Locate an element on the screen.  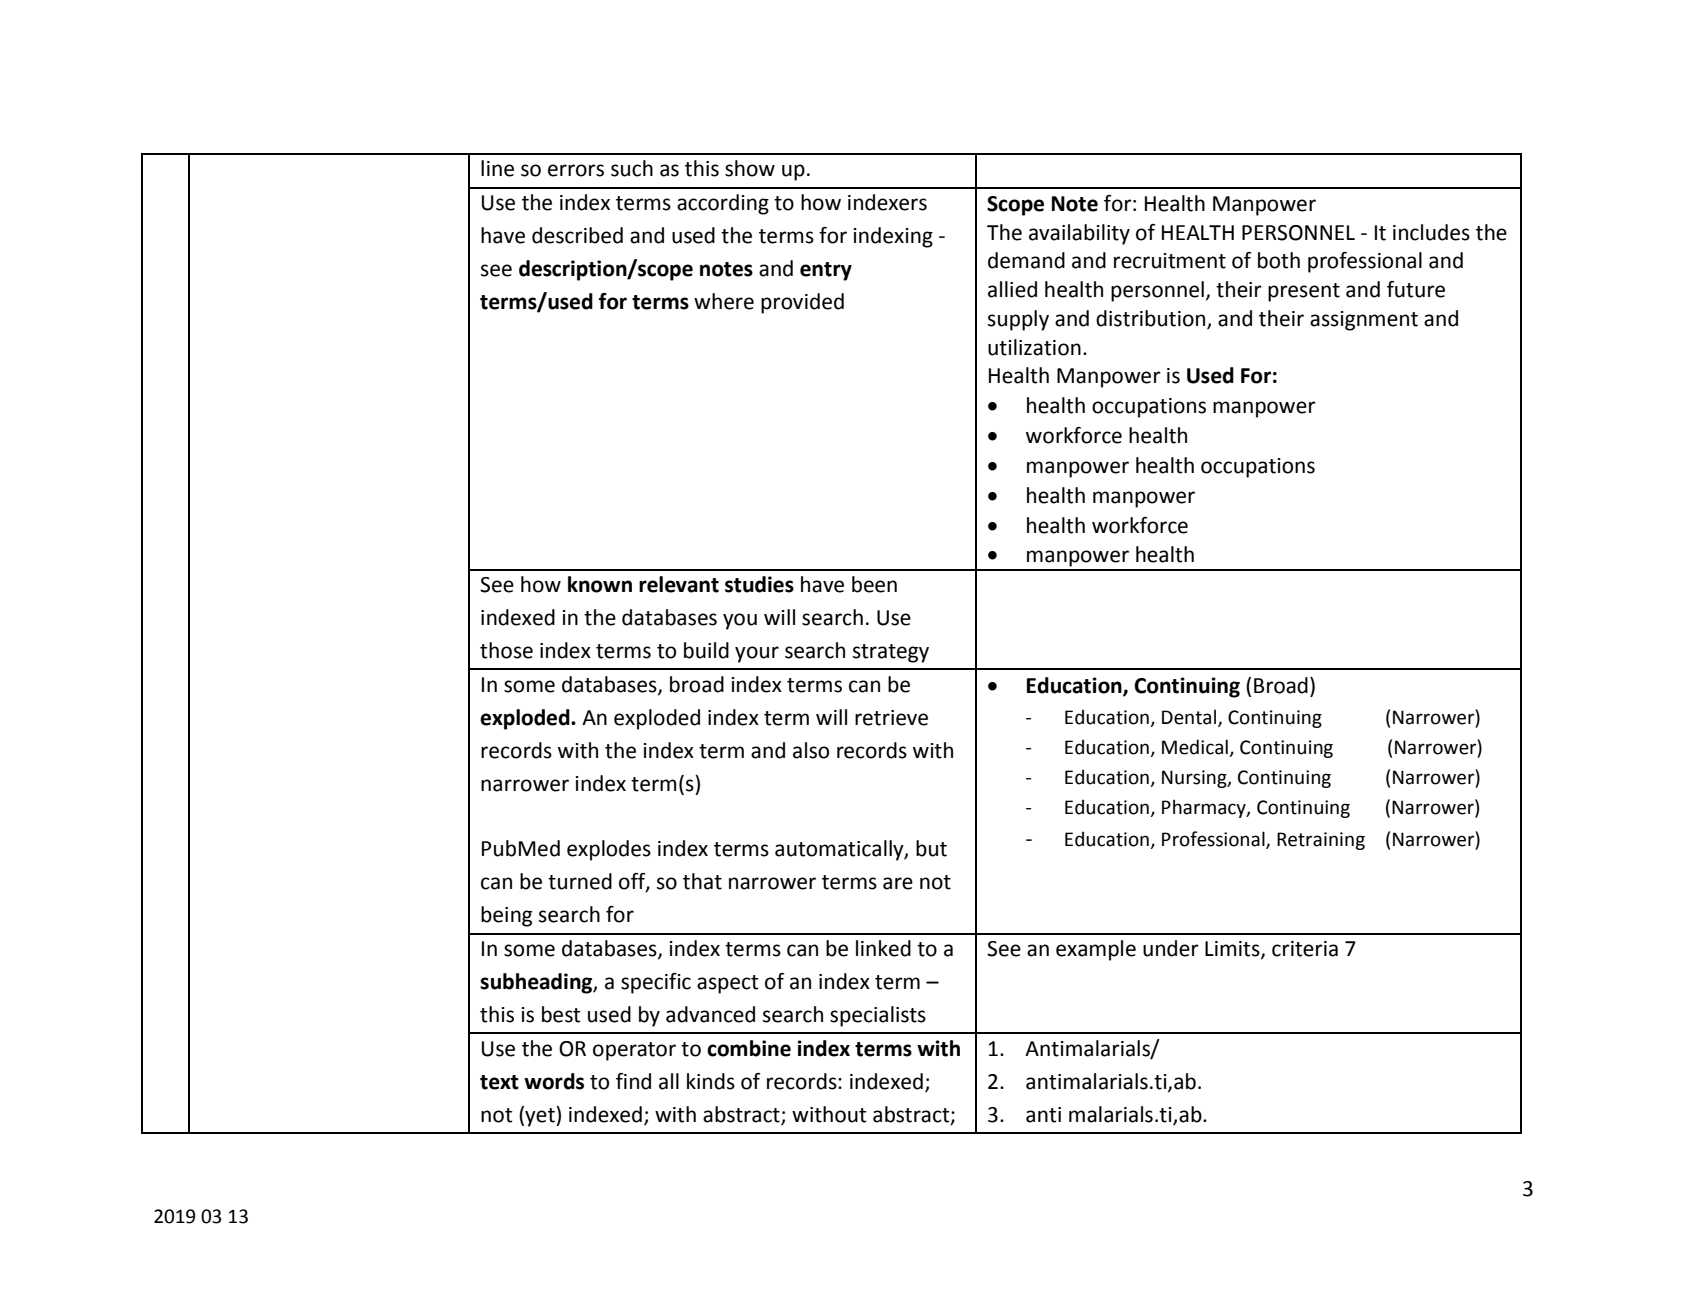
includes is located at coordinates (1431, 232).
